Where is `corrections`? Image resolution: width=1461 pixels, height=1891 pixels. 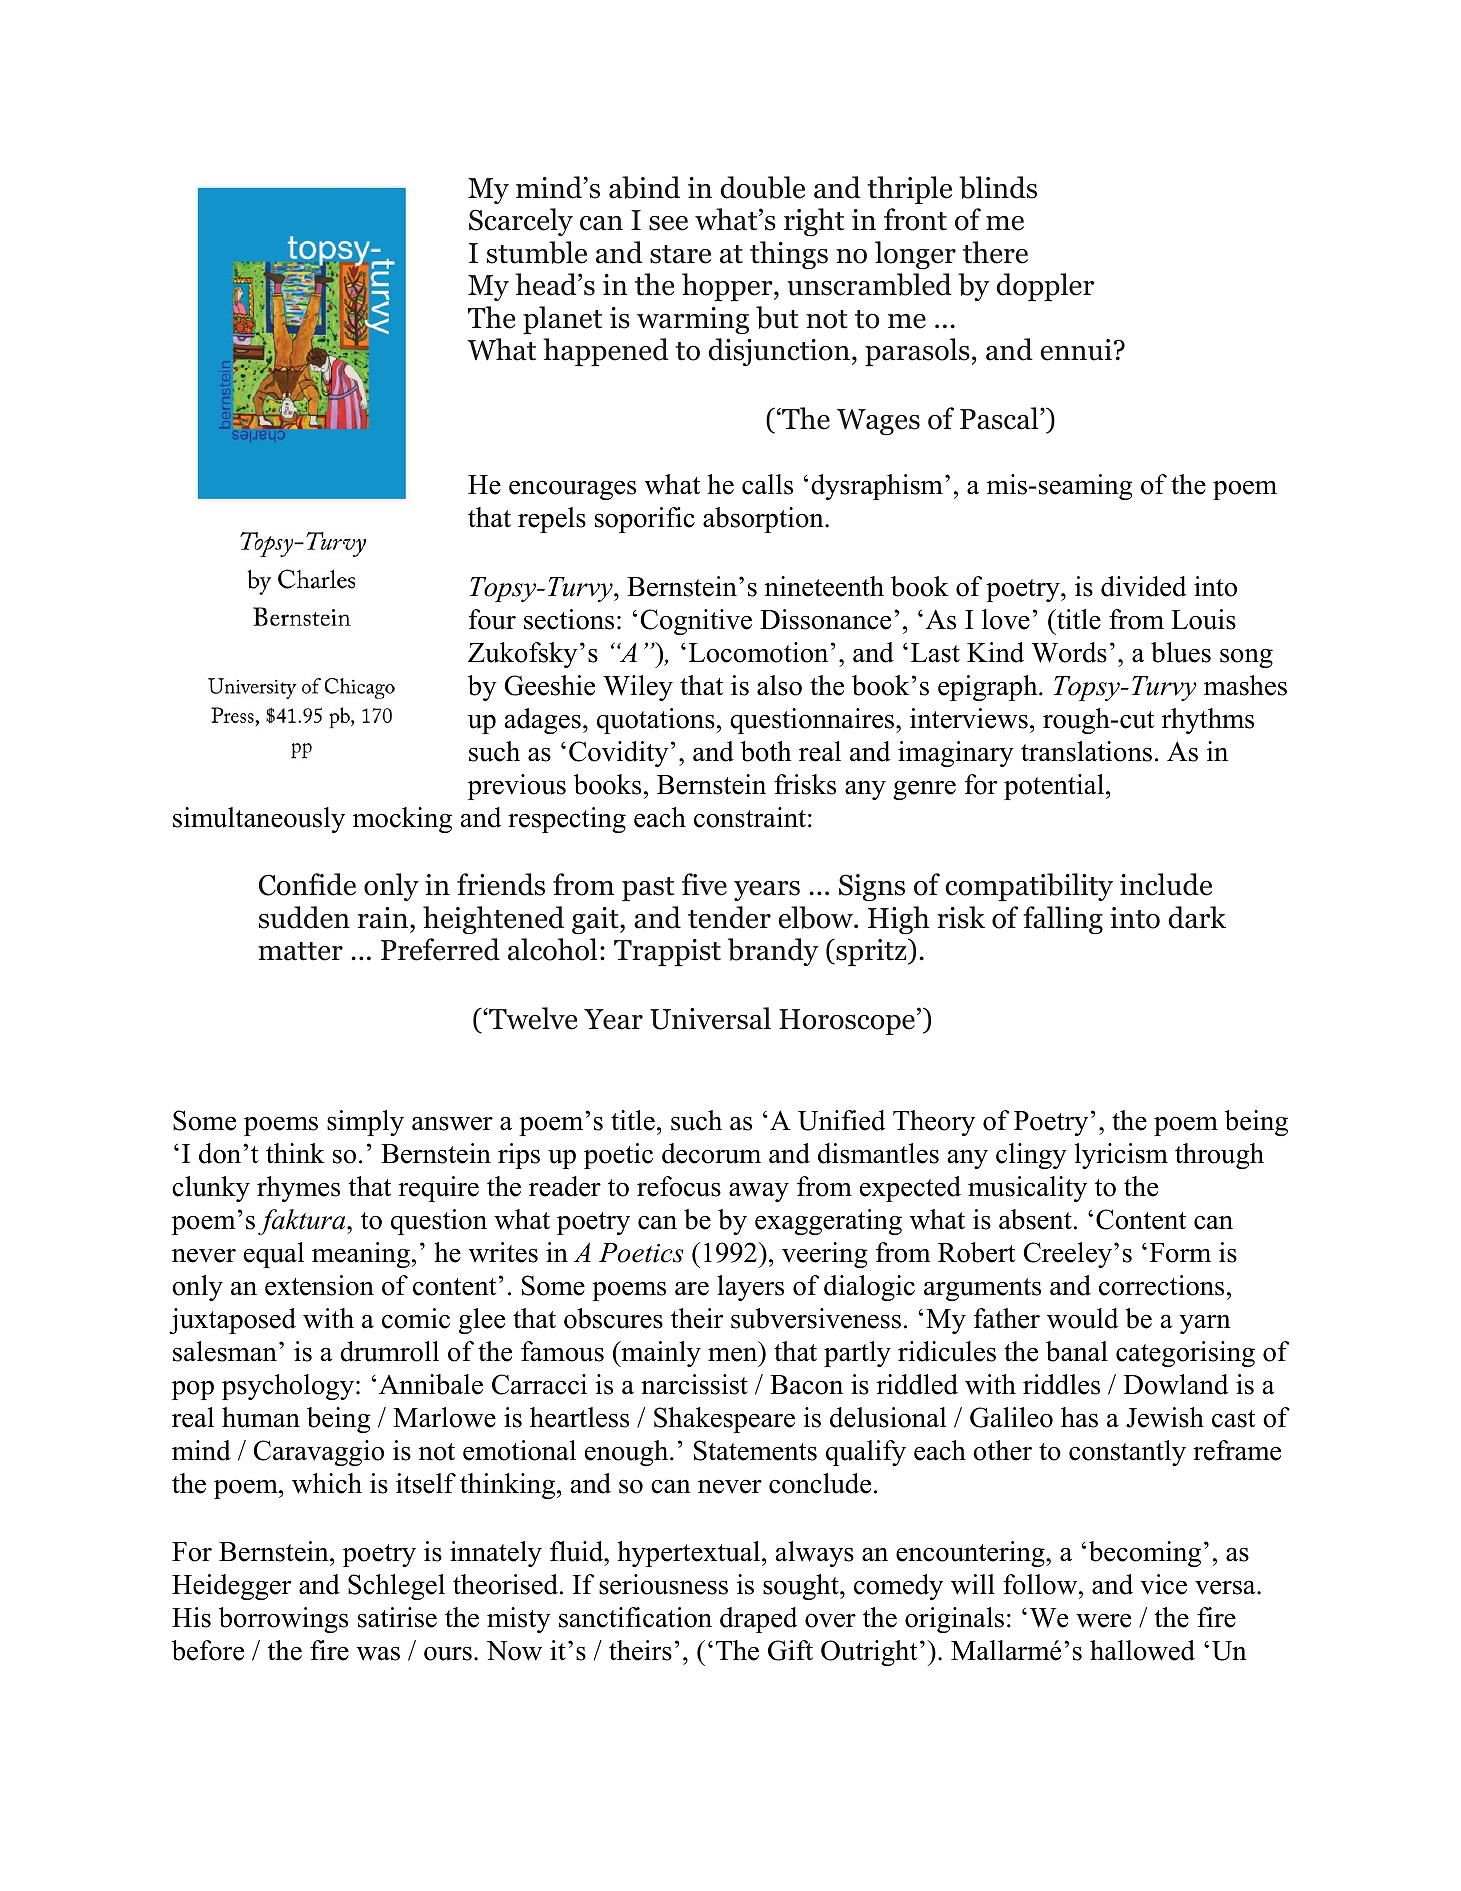 corrections is located at coordinates (1161, 1285).
